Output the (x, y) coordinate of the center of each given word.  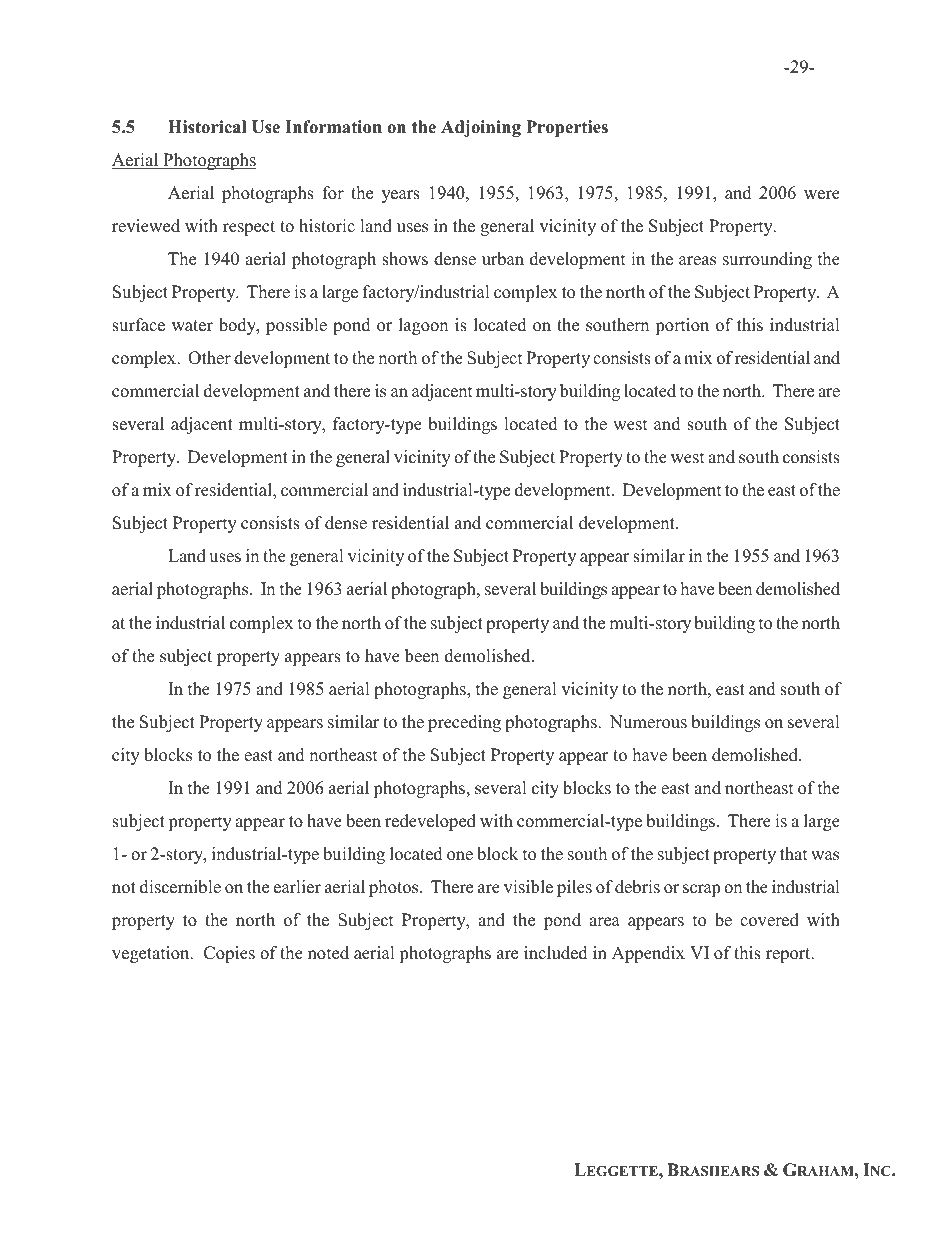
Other (209, 358)
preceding (464, 723)
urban (503, 259)
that (793, 853)
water (192, 326)
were (822, 195)
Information (333, 127)
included (556, 953)
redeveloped (430, 822)
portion (682, 326)
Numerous (648, 722)
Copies (229, 954)
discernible (180, 887)
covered (769, 920)
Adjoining (481, 128)
